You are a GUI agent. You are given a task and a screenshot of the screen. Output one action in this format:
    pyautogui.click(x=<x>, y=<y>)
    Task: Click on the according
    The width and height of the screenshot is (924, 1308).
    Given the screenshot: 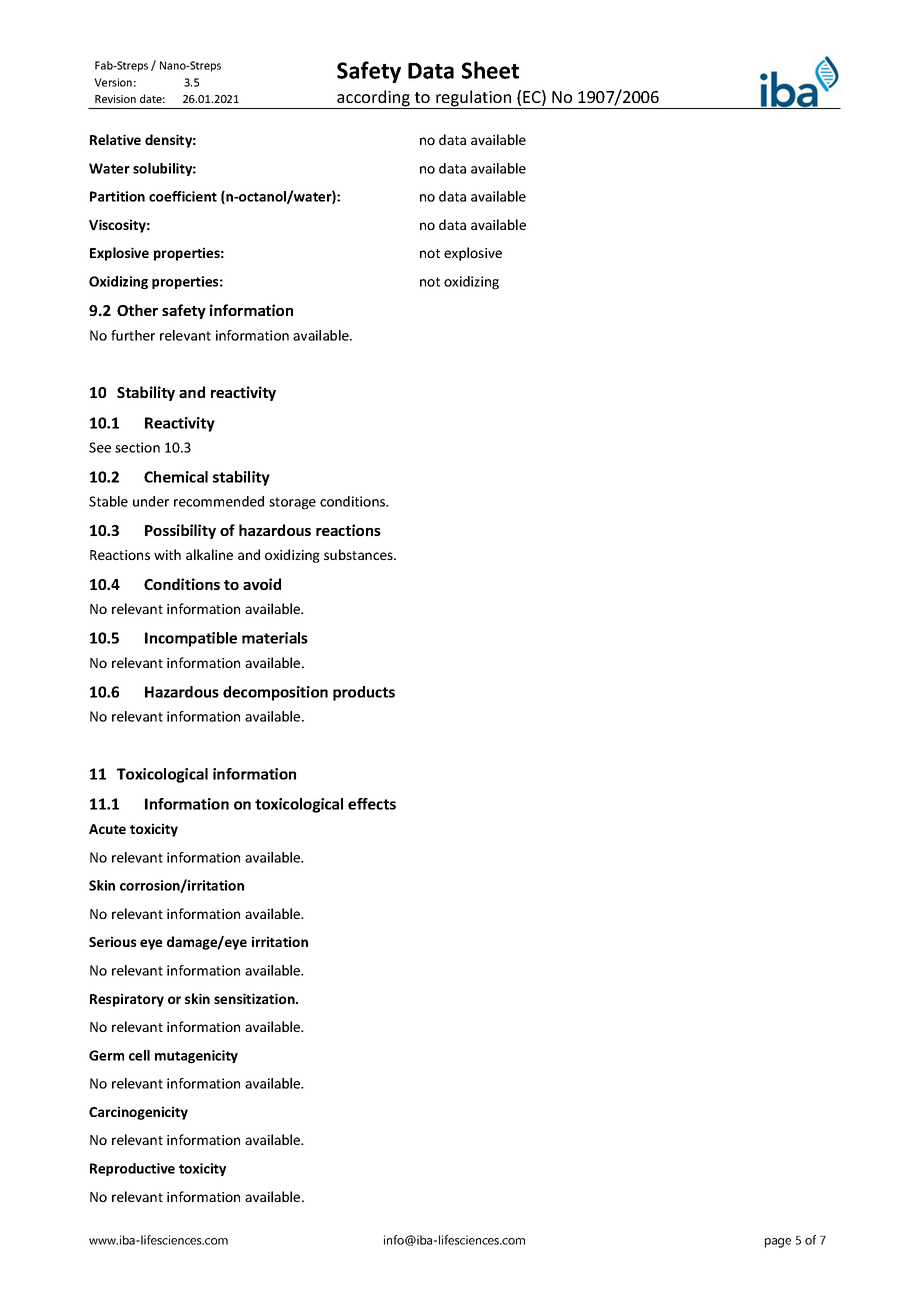 What is the action you would take?
    pyautogui.click(x=373, y=99)
